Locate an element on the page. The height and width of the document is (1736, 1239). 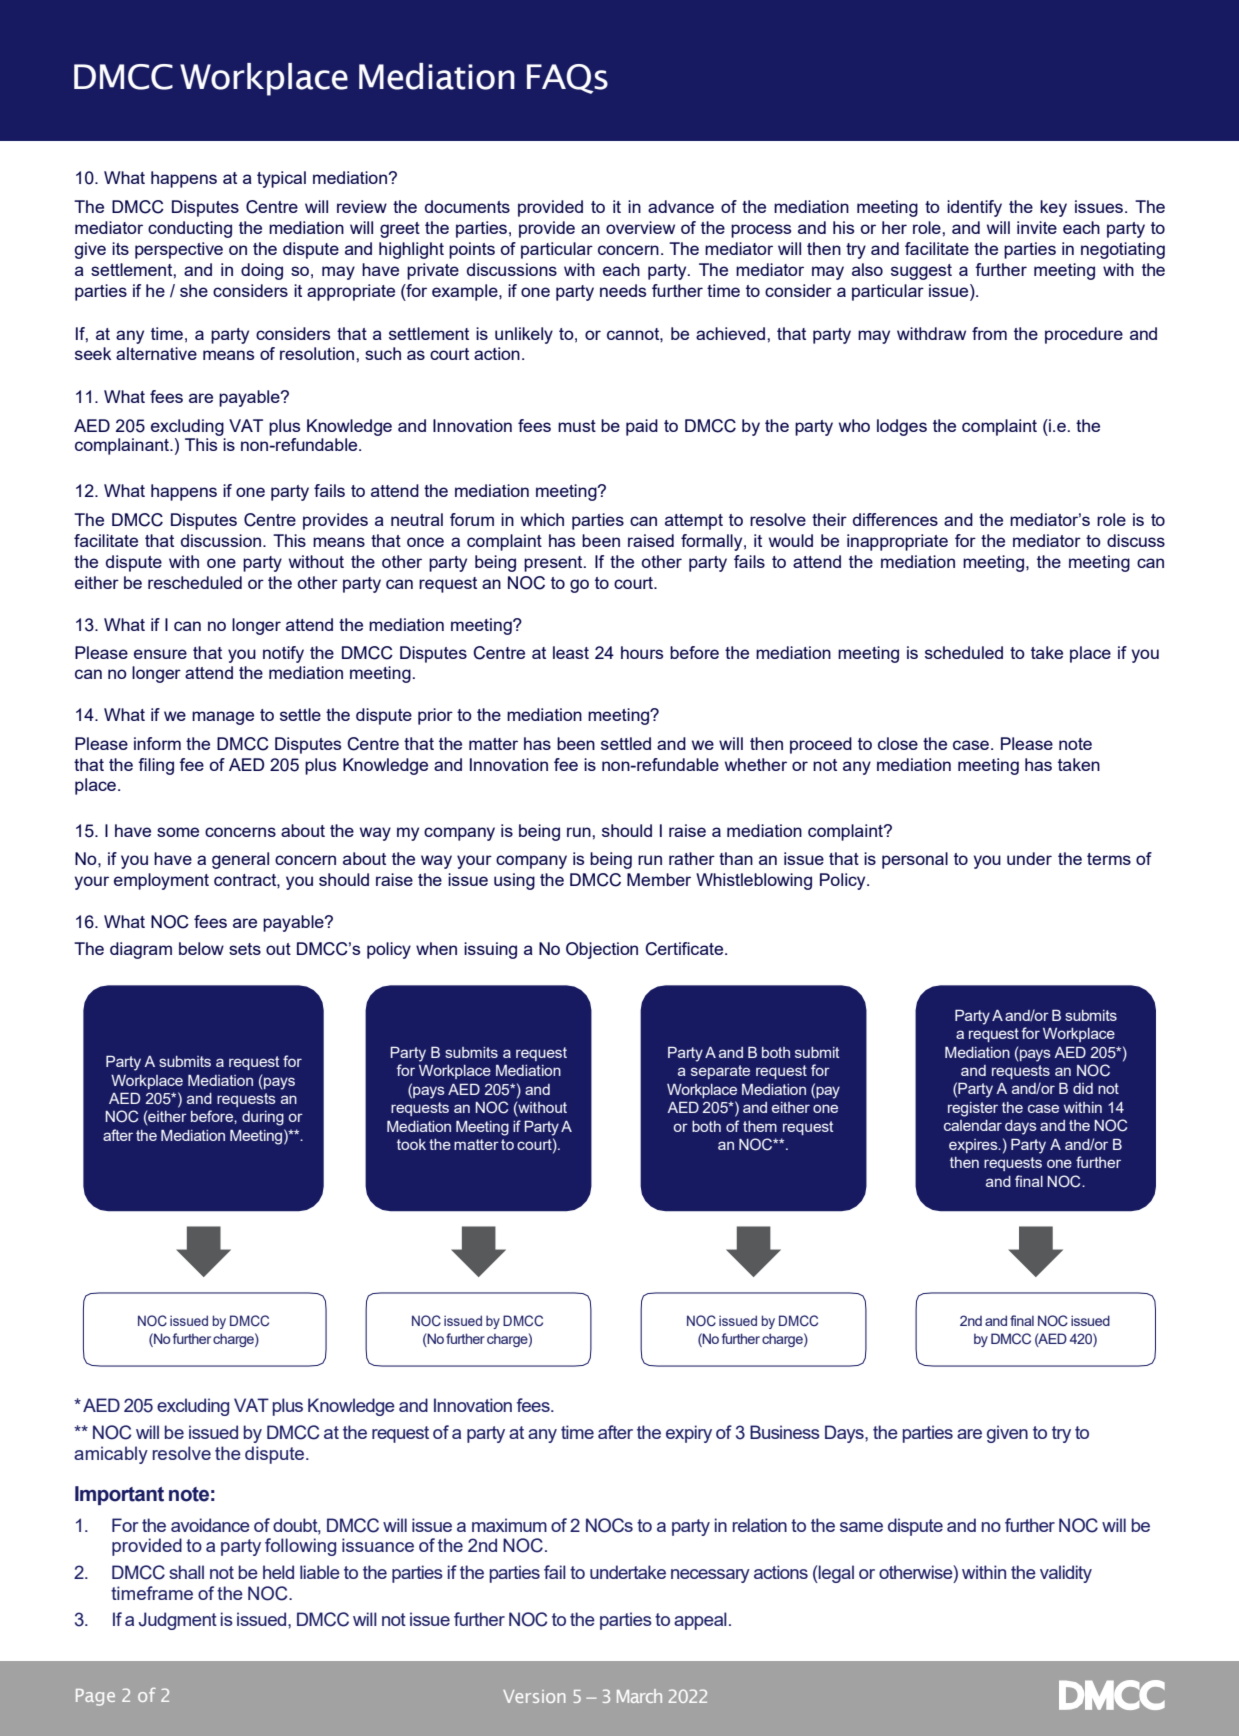
validity is located at coordinates (1066, 1574).
